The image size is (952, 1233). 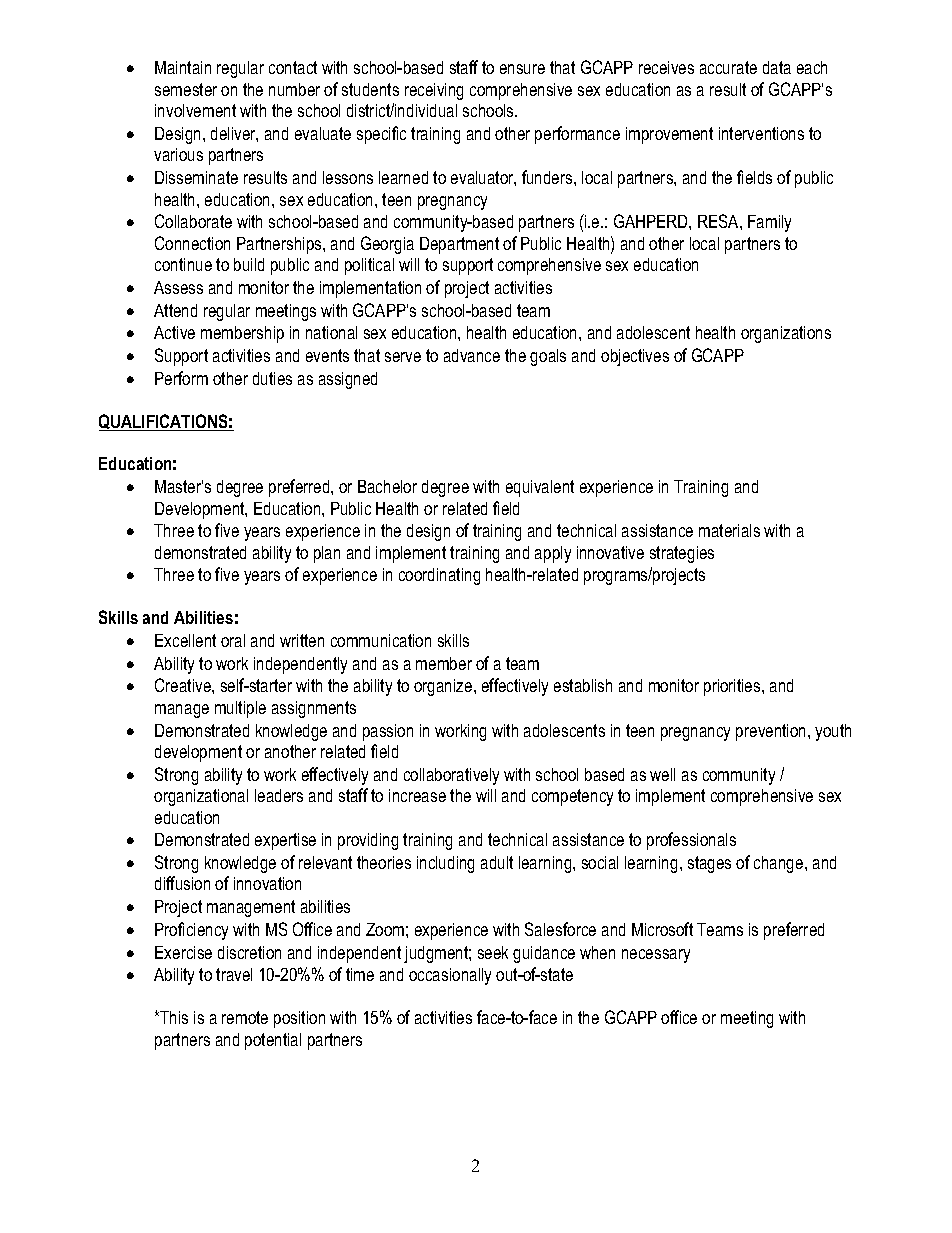 I want to click on duties, so click(x=272, y=378).
